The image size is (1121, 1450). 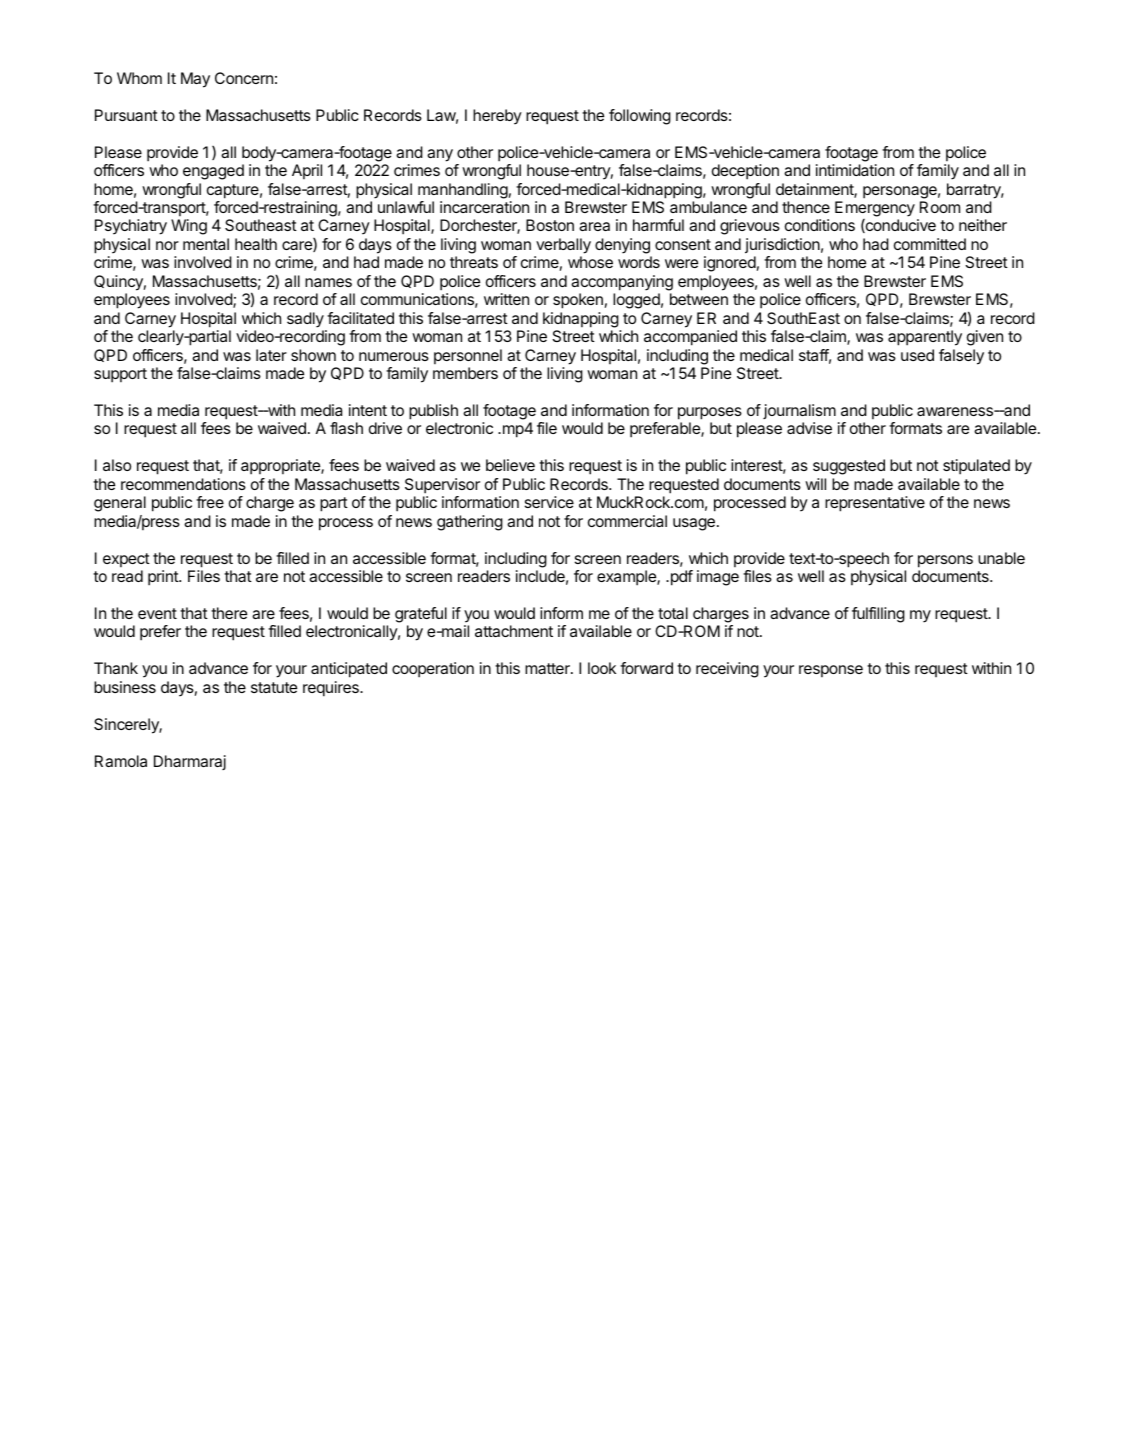 I want to click on advise, so click(x=809, y=428).
